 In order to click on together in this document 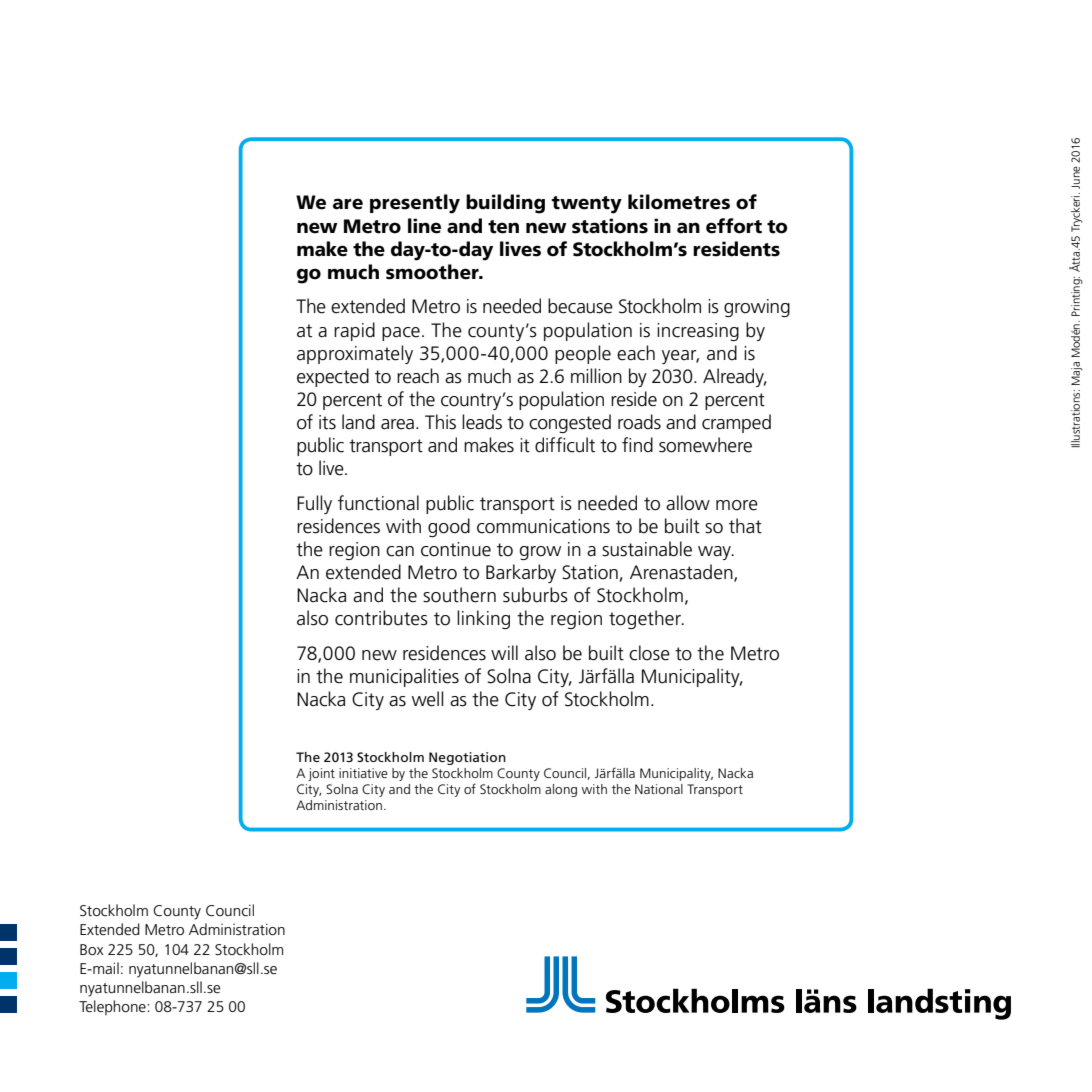, I will do `click(646, 619)`.
